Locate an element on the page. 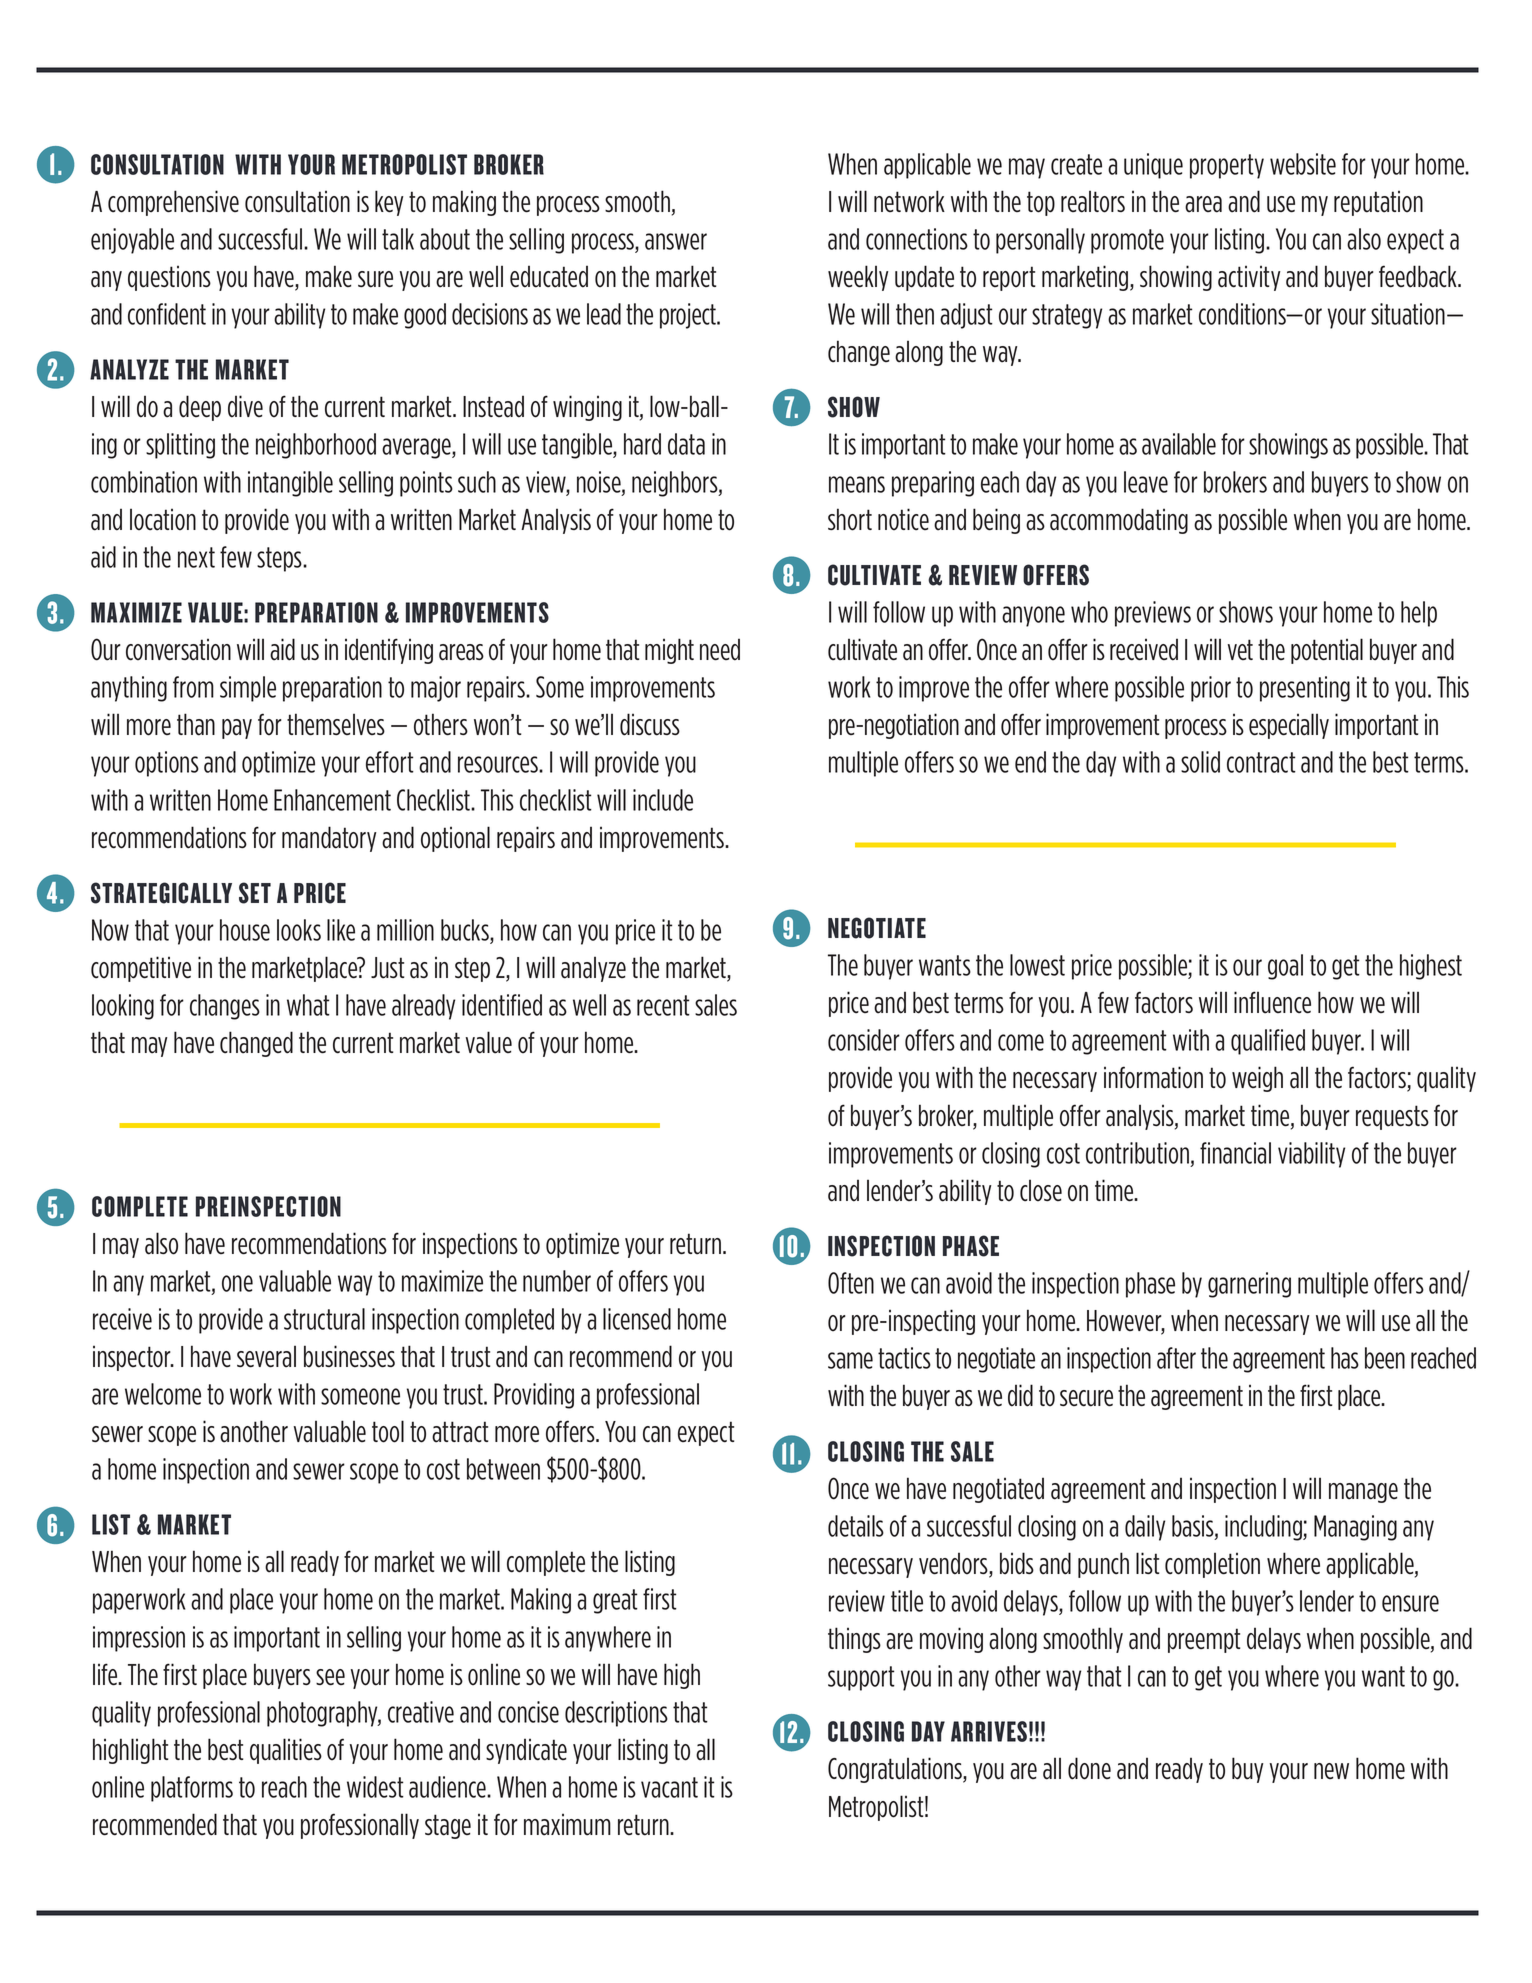 This page has height=1983, width=1532. comprehensive is located at coordinates (173, 203).
